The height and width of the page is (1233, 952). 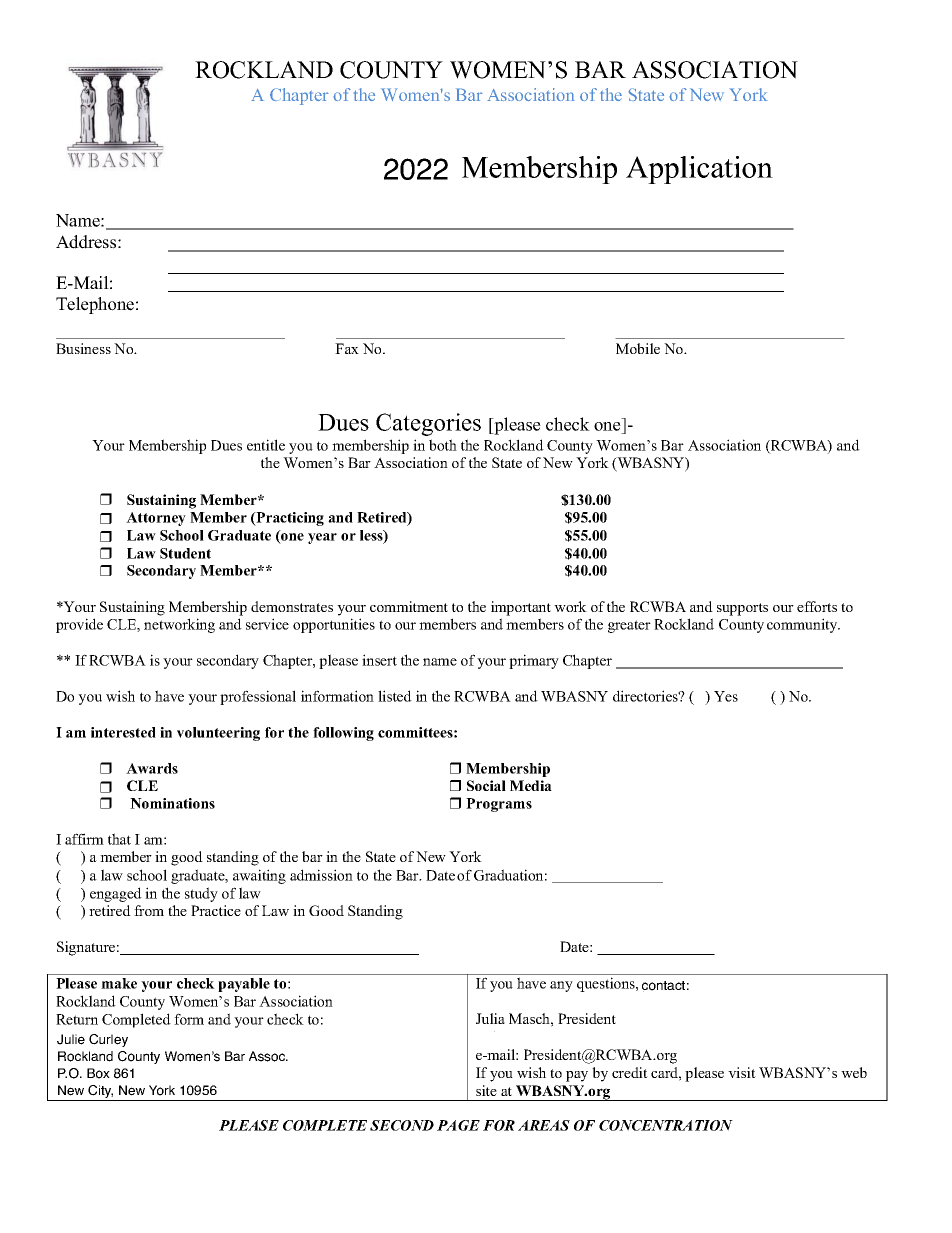 I want to click on Fax, so click(x=347, y=348).
